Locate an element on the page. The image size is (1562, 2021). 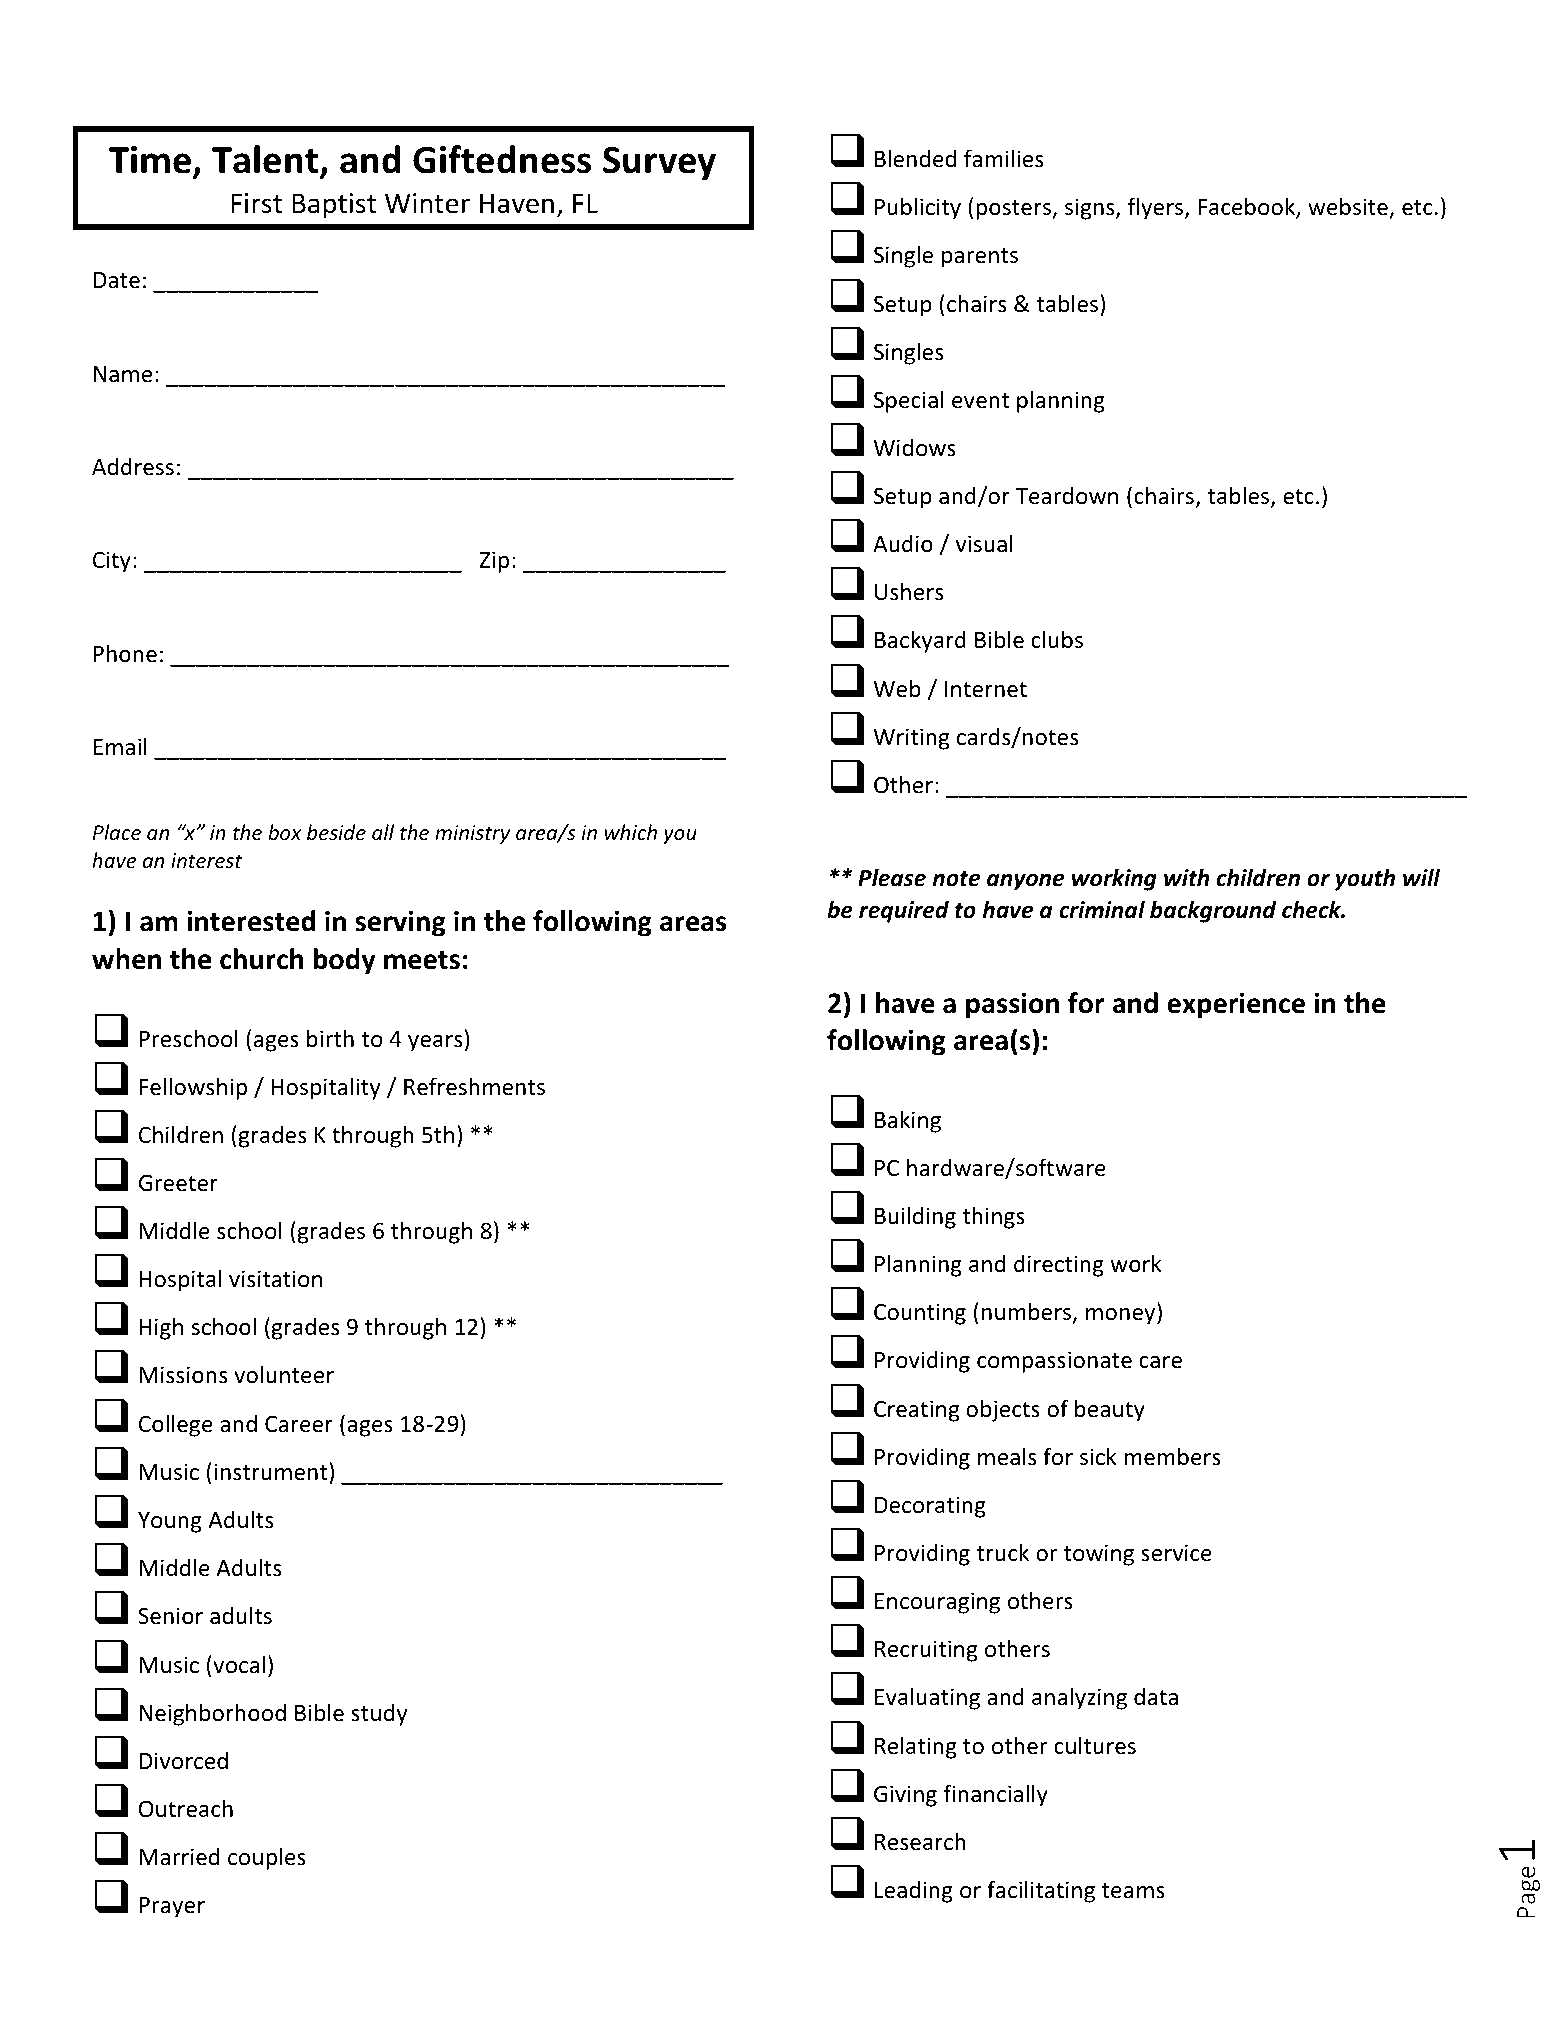
financially is located at coordinates (996, 1795).
